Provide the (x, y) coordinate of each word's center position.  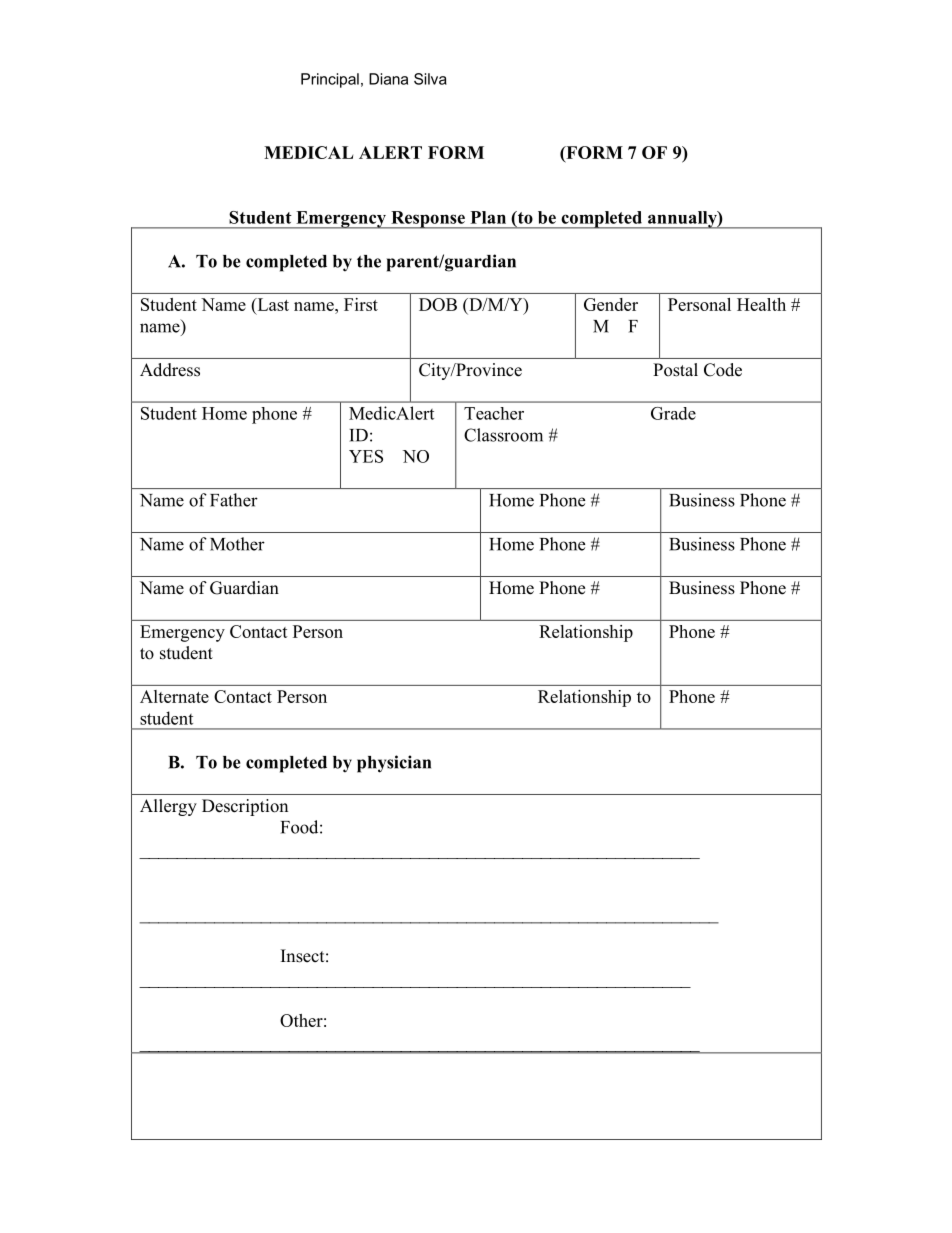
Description (245, 807)
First (361, 304)
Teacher (494, 413)
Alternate (174, 696)
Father (234, 500)
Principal (330, 80)
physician (394, 764)
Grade (673, 413)
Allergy (168, 807)
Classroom (503, 435)
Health (761, 304)
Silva (430, 79)
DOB (438, 304)
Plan (488, 217)
